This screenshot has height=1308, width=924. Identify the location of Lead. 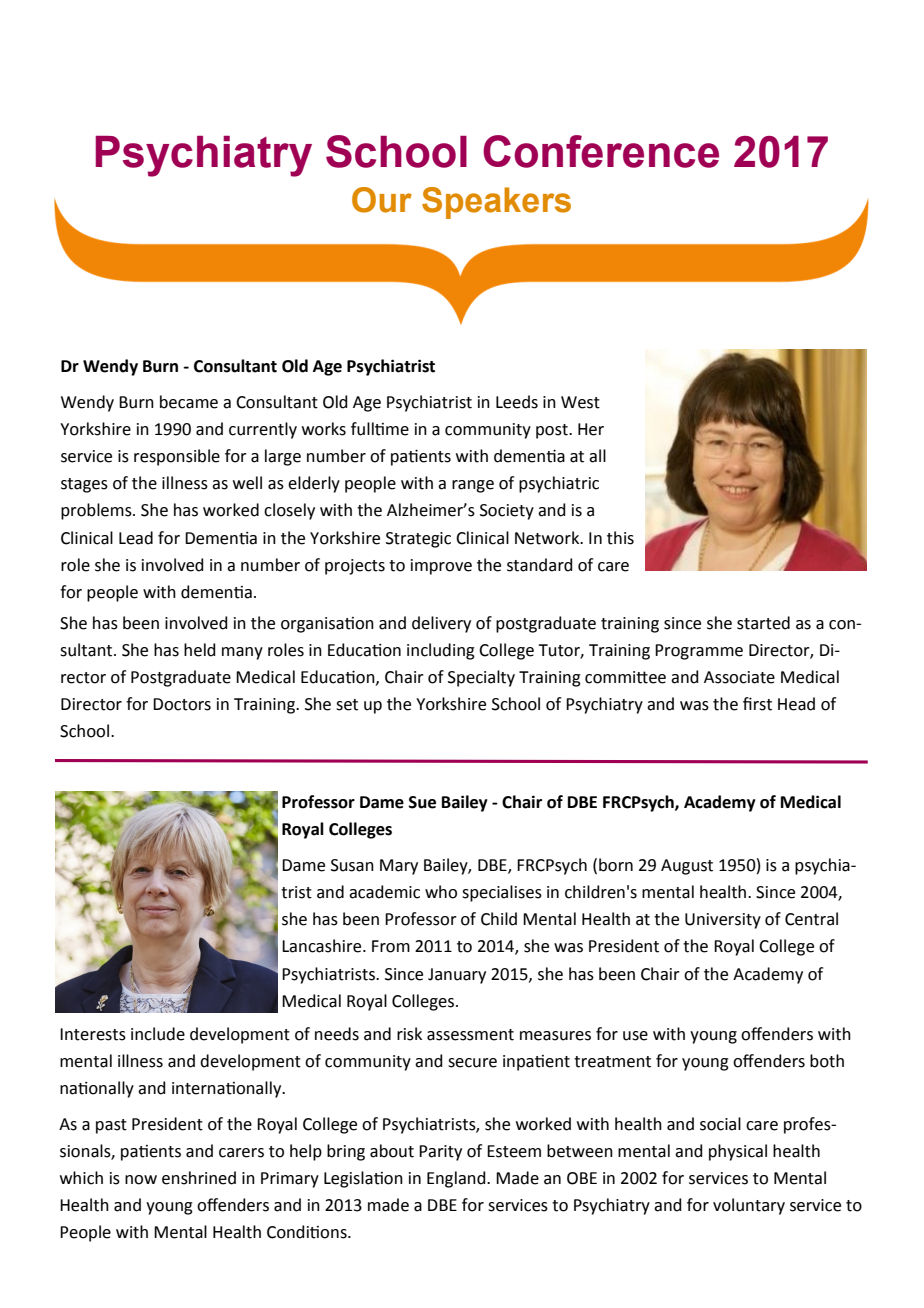
(136, 538).
